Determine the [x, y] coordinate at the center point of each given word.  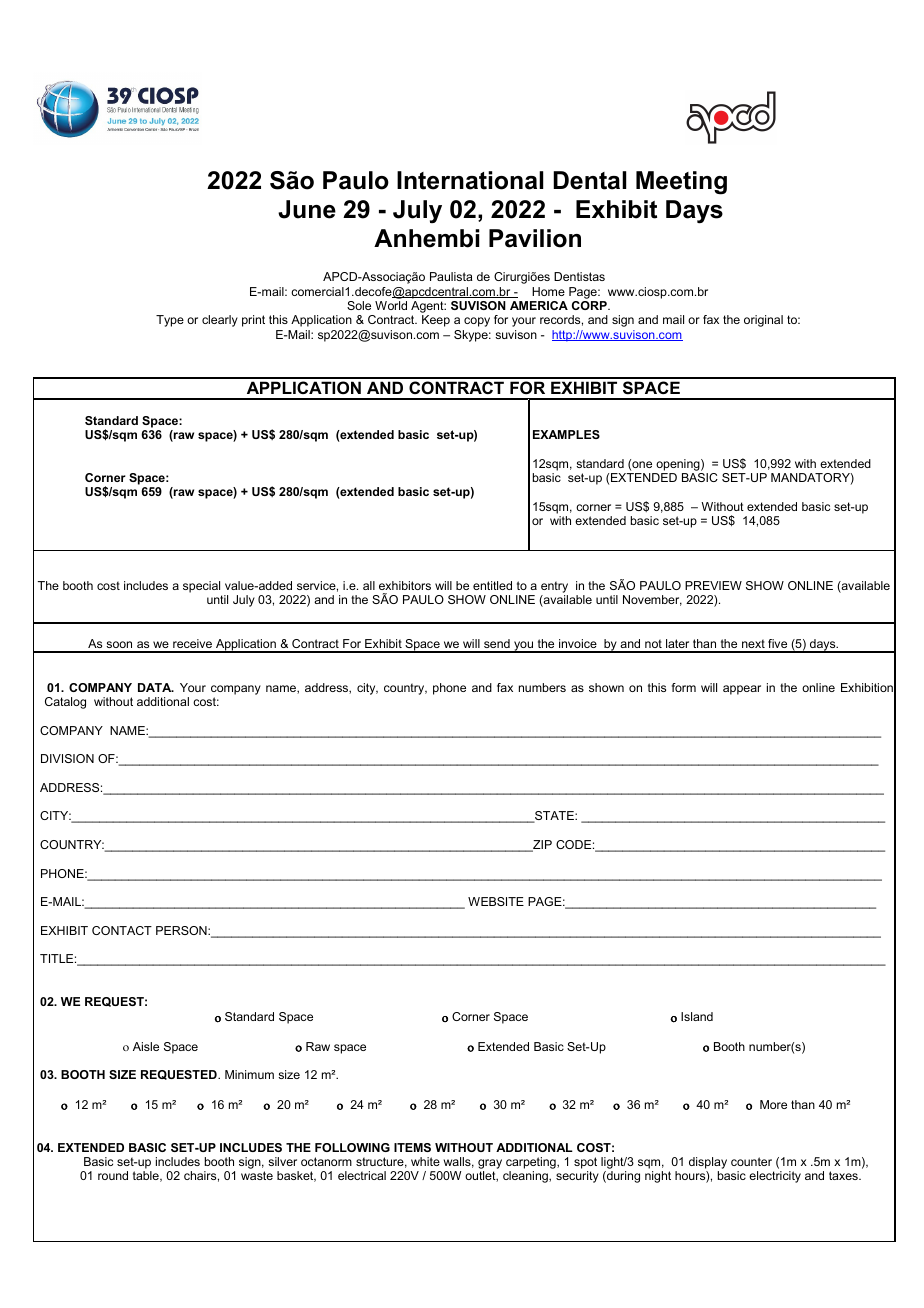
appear [742, 690]
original [763, 321]
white [425, 1161]
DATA [156, 687]
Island [697, 1016]
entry [554, 588]
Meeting [681, 183]
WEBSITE [496, 901]
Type [170, 321]
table [147, 1176]
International [470, 180]
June [307, 209]
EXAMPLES [566, 434]
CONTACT [122, 930]
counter [751, 1161]
